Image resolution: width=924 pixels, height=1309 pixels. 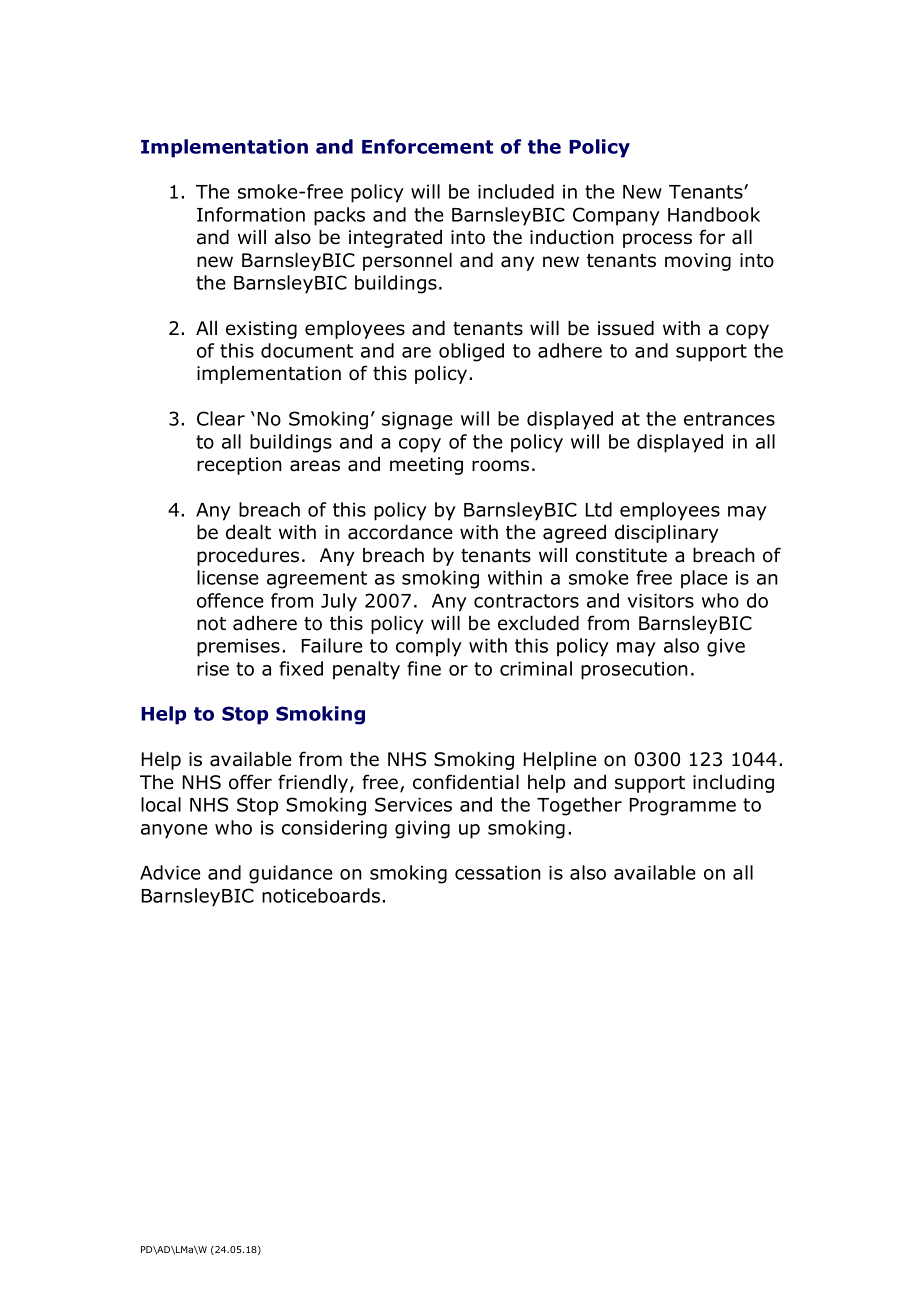 What do you see at coordinates (729, 419) in the screenshot?
I see `entrances` at bounding box center [729, 419].
